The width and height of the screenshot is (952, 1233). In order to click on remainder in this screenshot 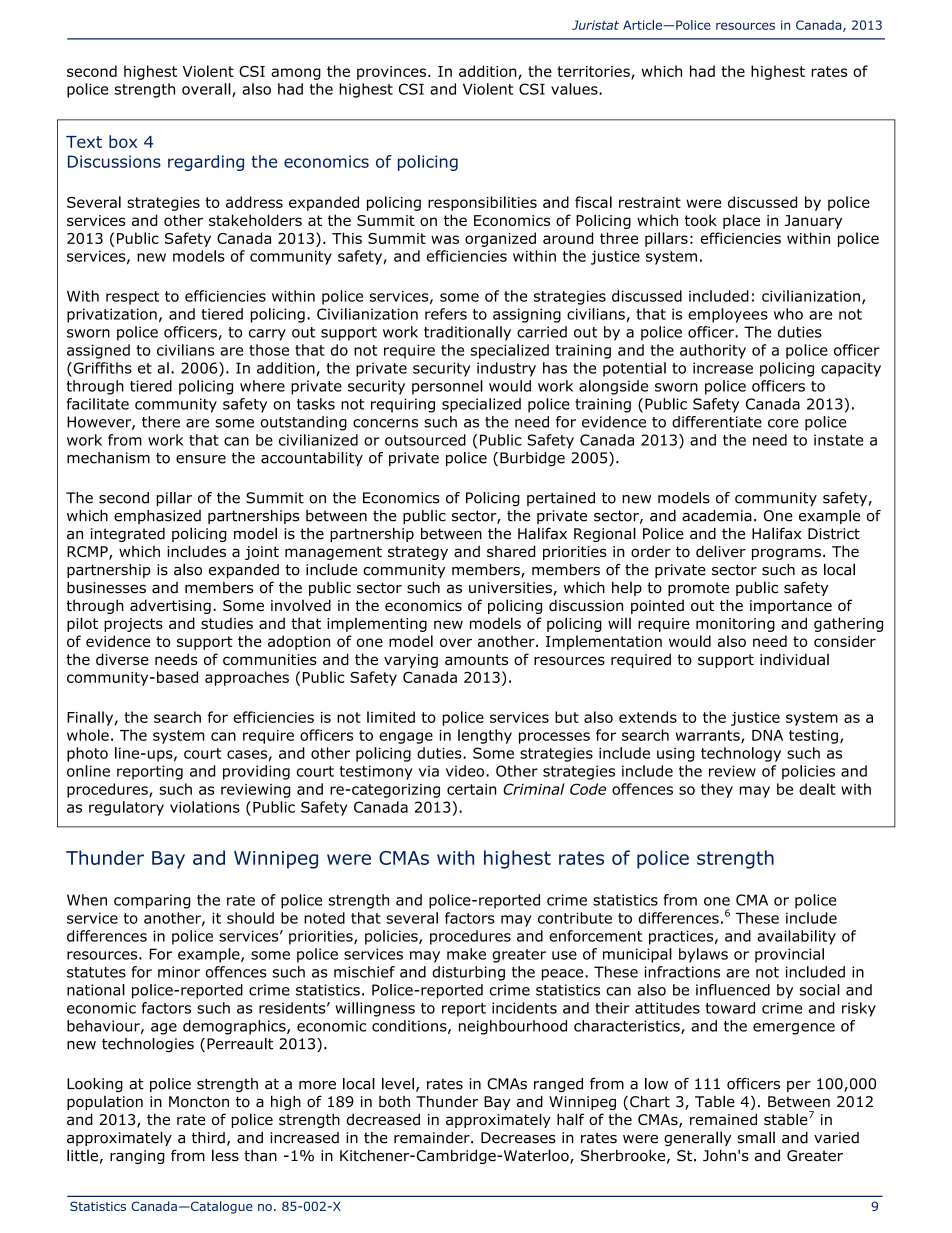, I will do `click(433, 1138)`.
